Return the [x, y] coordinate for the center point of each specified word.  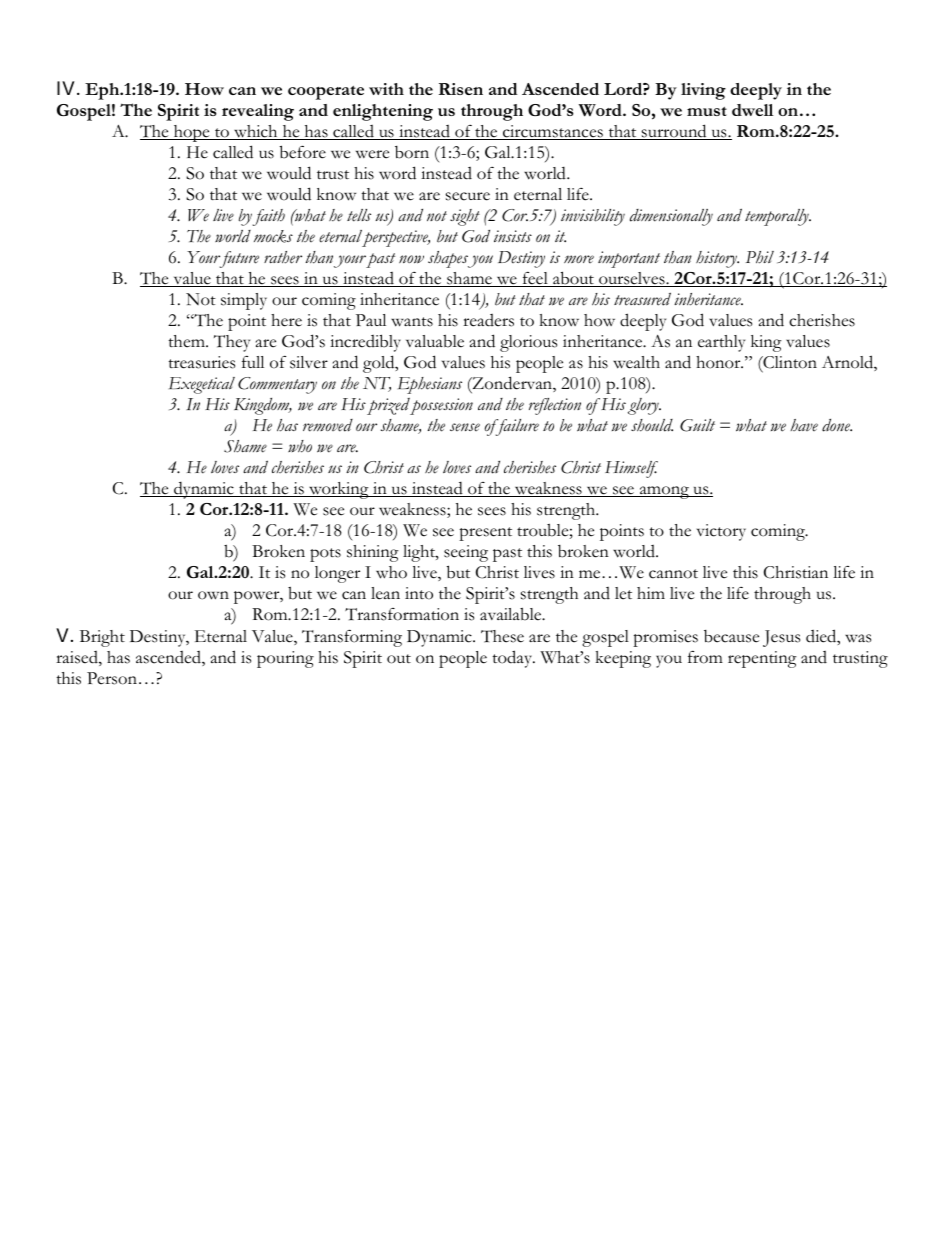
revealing [258, 112]
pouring [285, 659]
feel [535, 279]
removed [328, 425]
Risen [461, 89]
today [513, 659]
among [664, 492]
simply [244, 301]
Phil [760, 257]
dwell [752, 110]
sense [465, 427]
